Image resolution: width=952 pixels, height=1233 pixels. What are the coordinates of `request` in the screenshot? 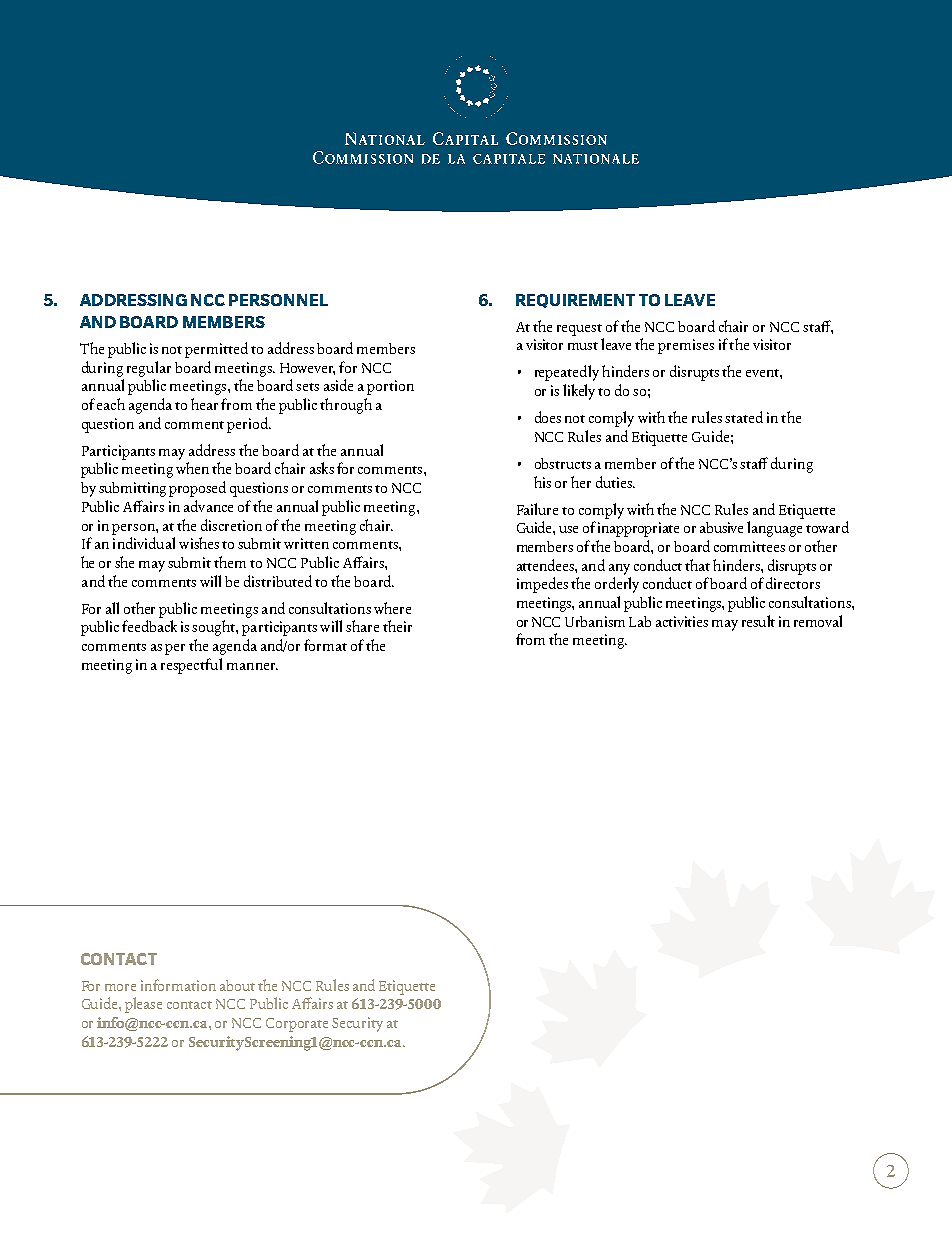 It's located at (579, 330).
